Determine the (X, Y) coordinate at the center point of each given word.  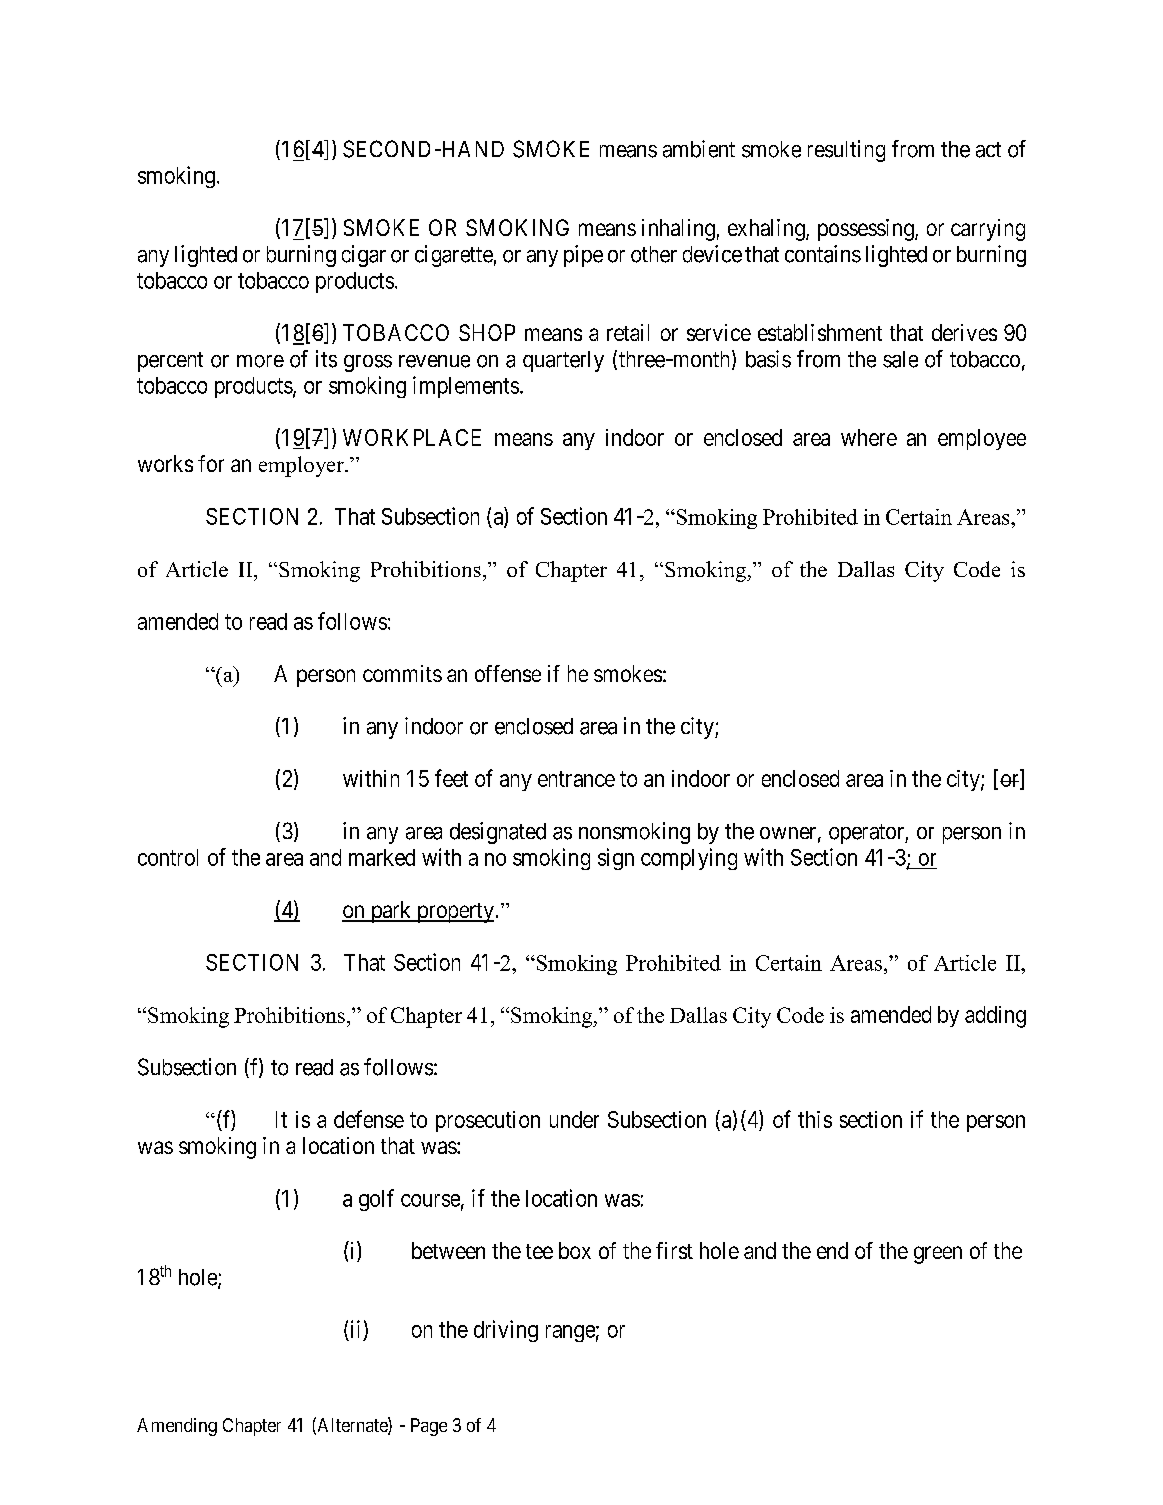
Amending (177, 1427)
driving (506, 1331)
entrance (576, 779)
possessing (867, 230)
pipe (583, 256)
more (260, 361)
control (168, 857)
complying (689, 859)
